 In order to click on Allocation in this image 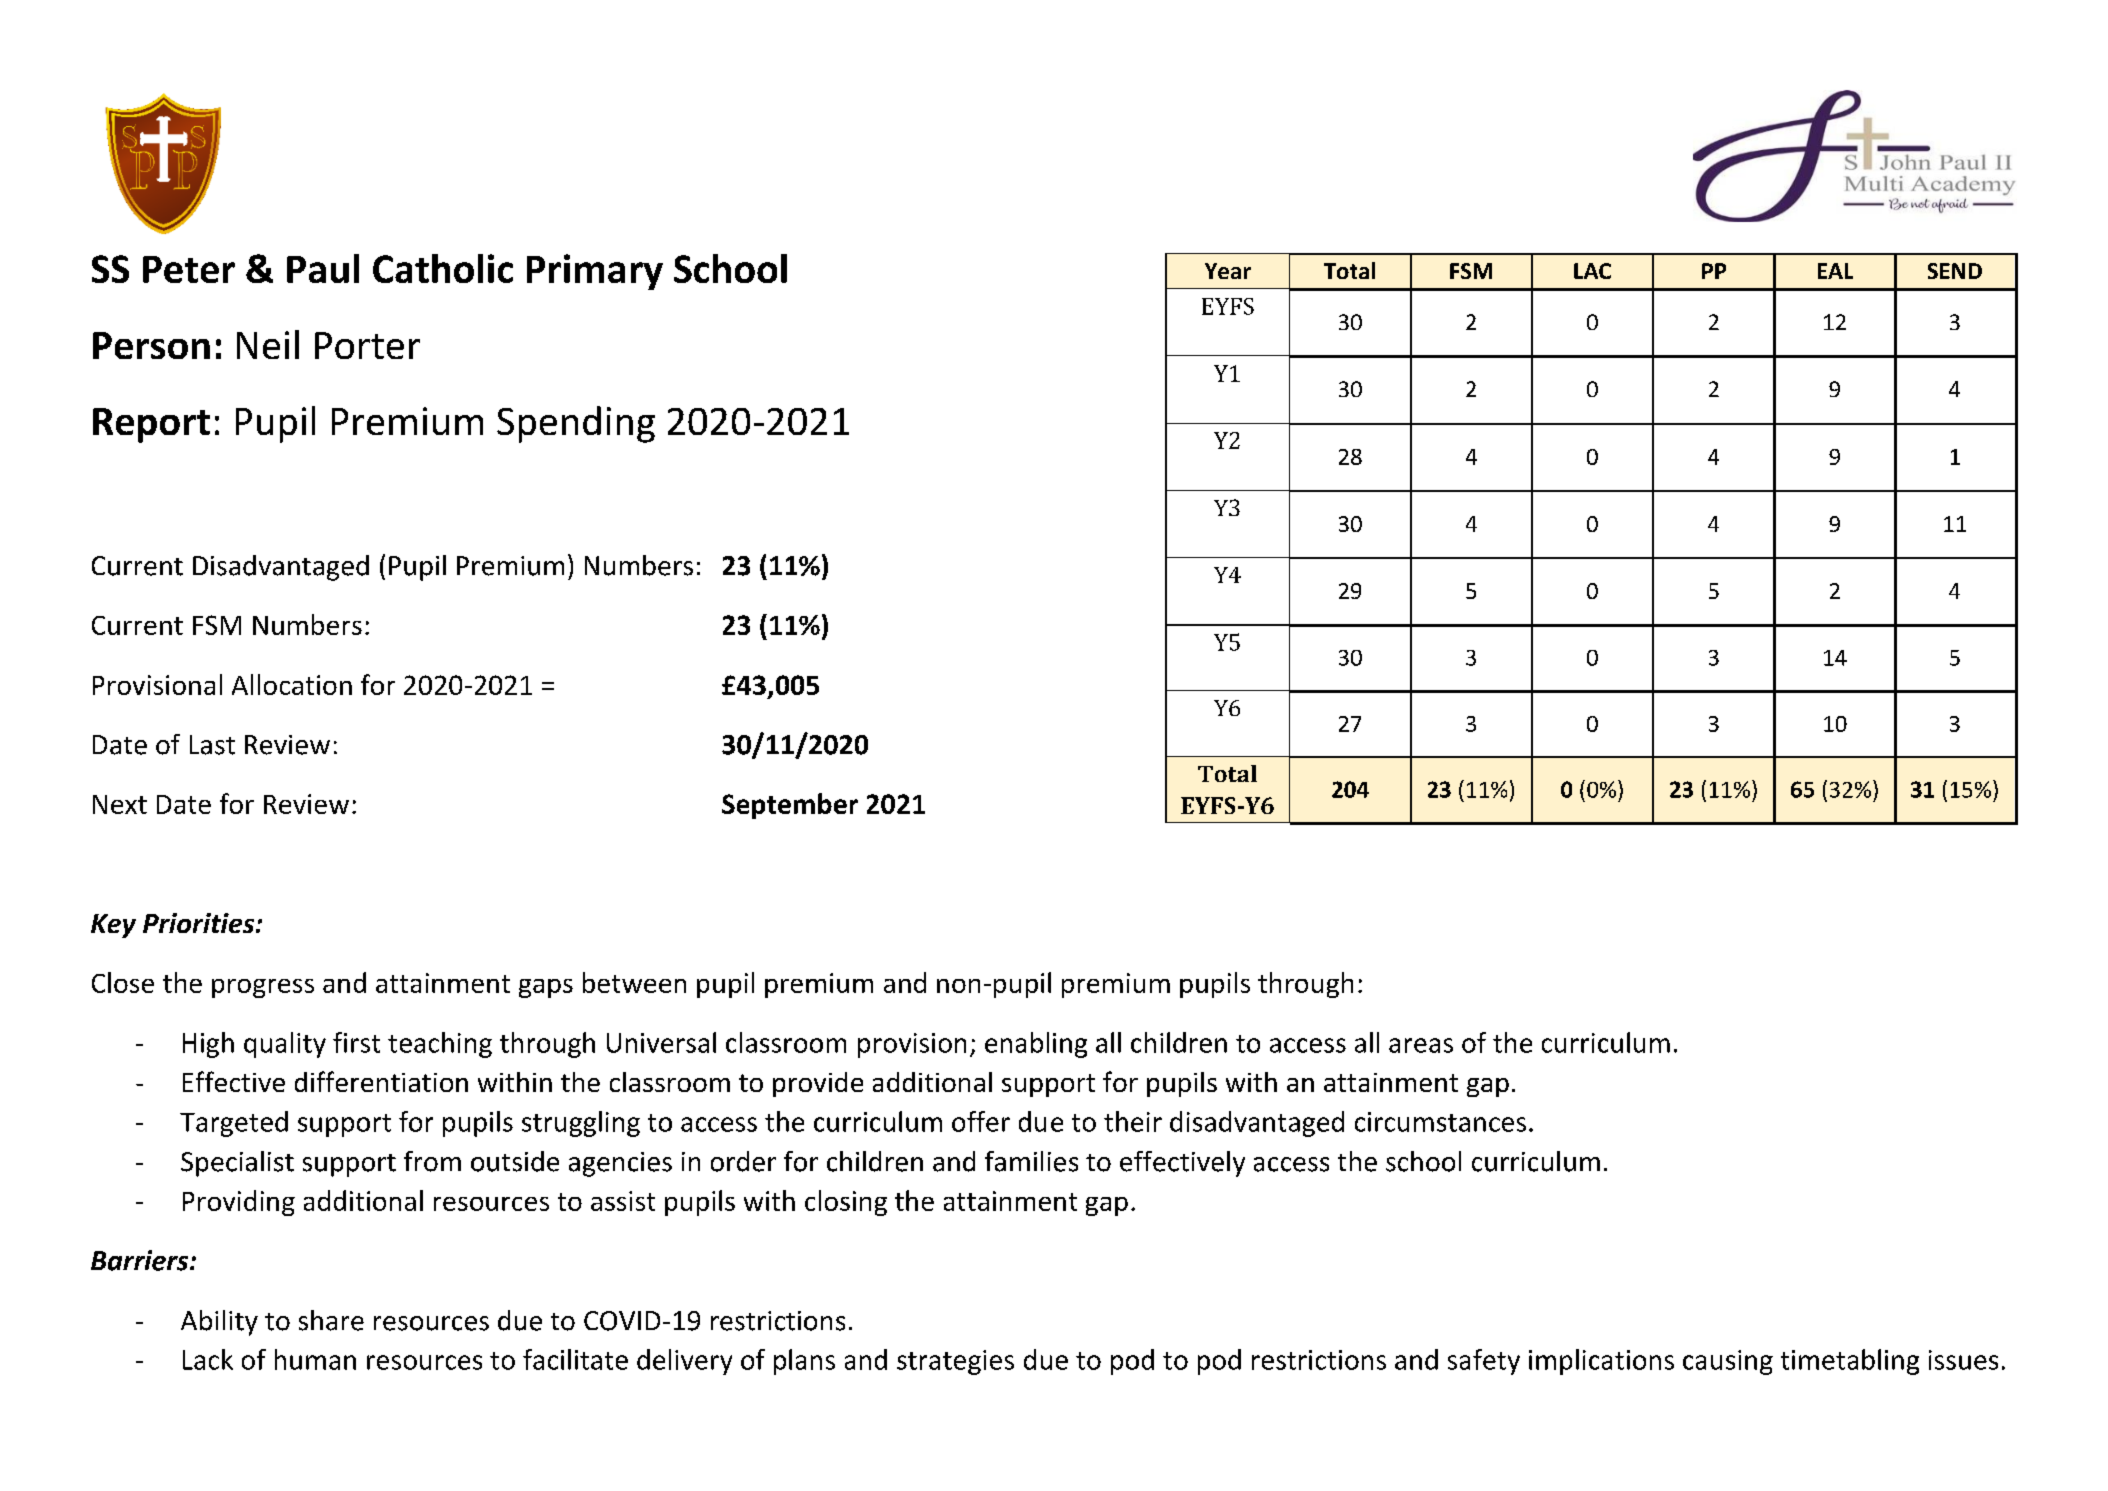, I will do `click(292, 684)`.
